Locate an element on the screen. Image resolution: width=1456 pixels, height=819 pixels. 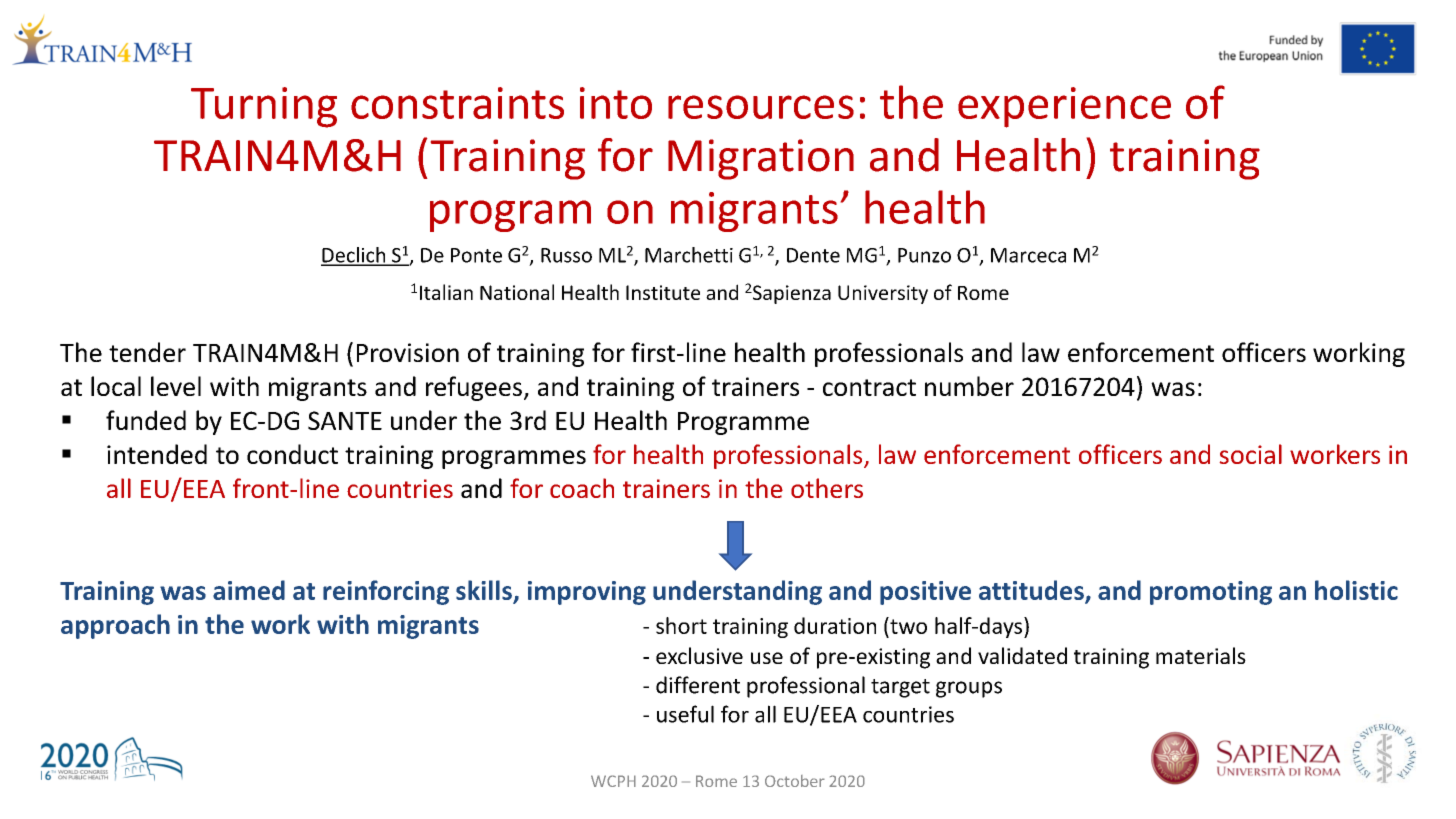
improving is located at coordinates (587, 593).
